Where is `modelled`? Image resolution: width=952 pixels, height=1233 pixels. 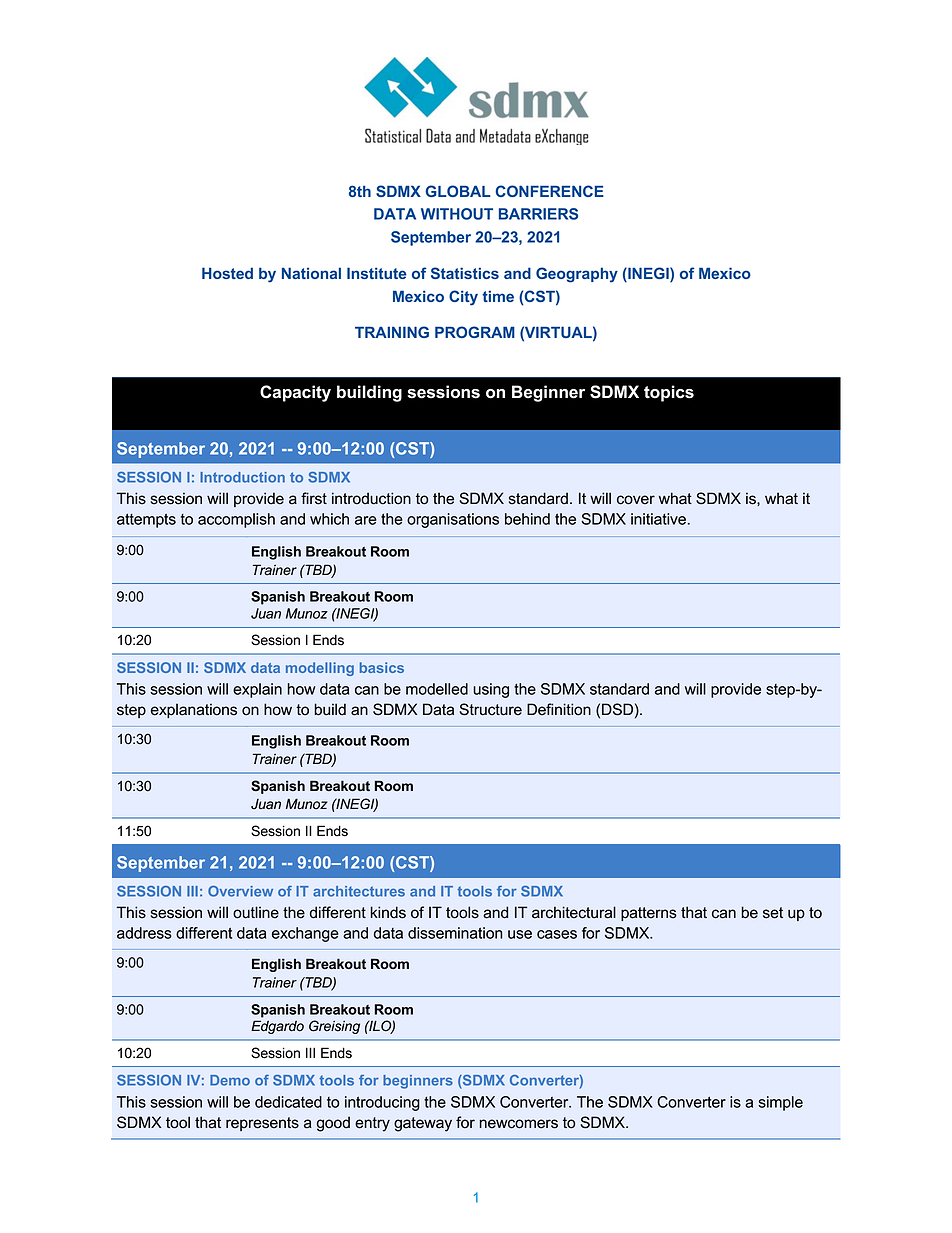 modelled is located at coordinates (437, 689).
